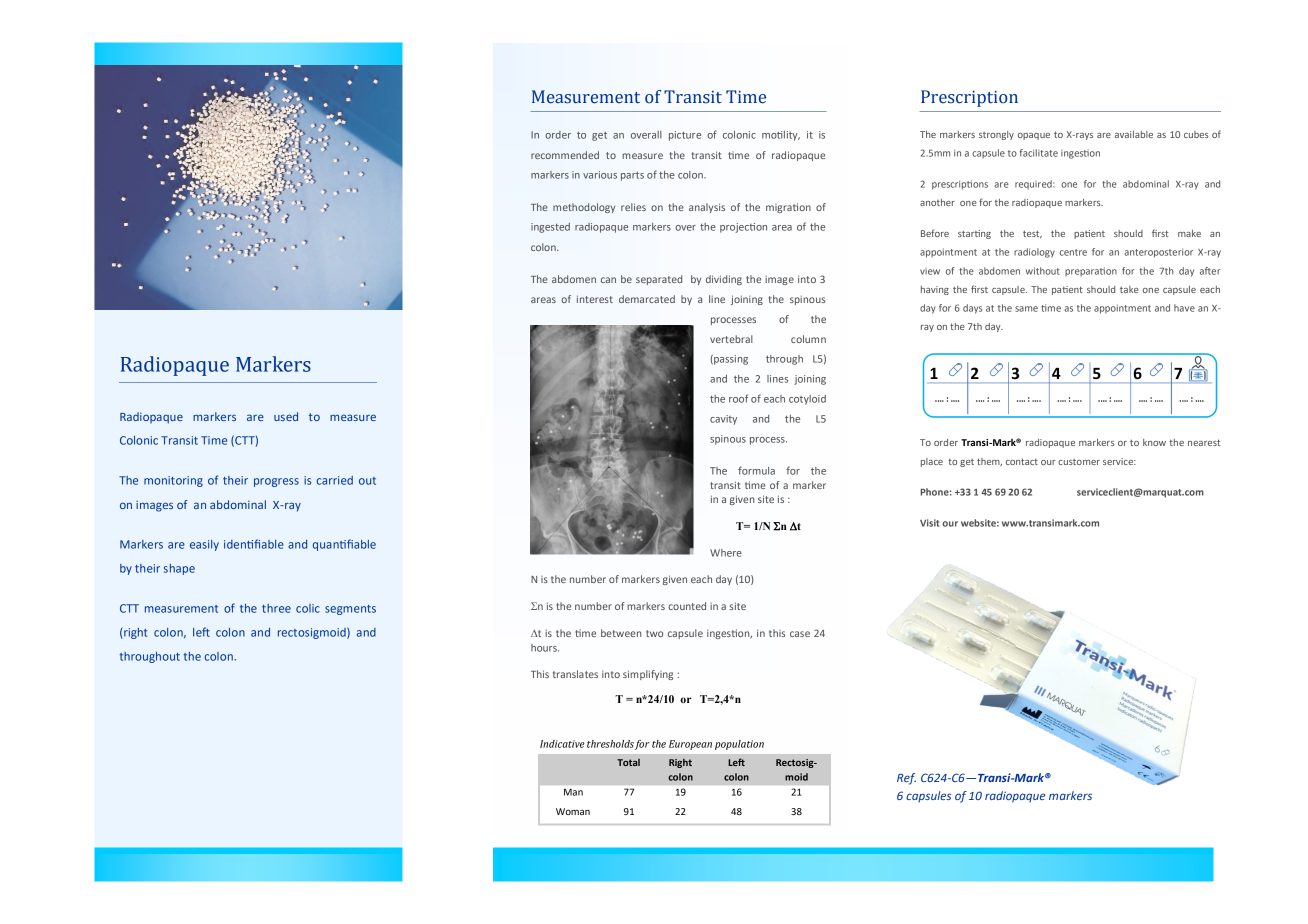 This screenshot has height=924, width=1308. What do you see at coordinates (930, 523) in the screenshot?
I see `Visit` at bounding box center [930, 523].
